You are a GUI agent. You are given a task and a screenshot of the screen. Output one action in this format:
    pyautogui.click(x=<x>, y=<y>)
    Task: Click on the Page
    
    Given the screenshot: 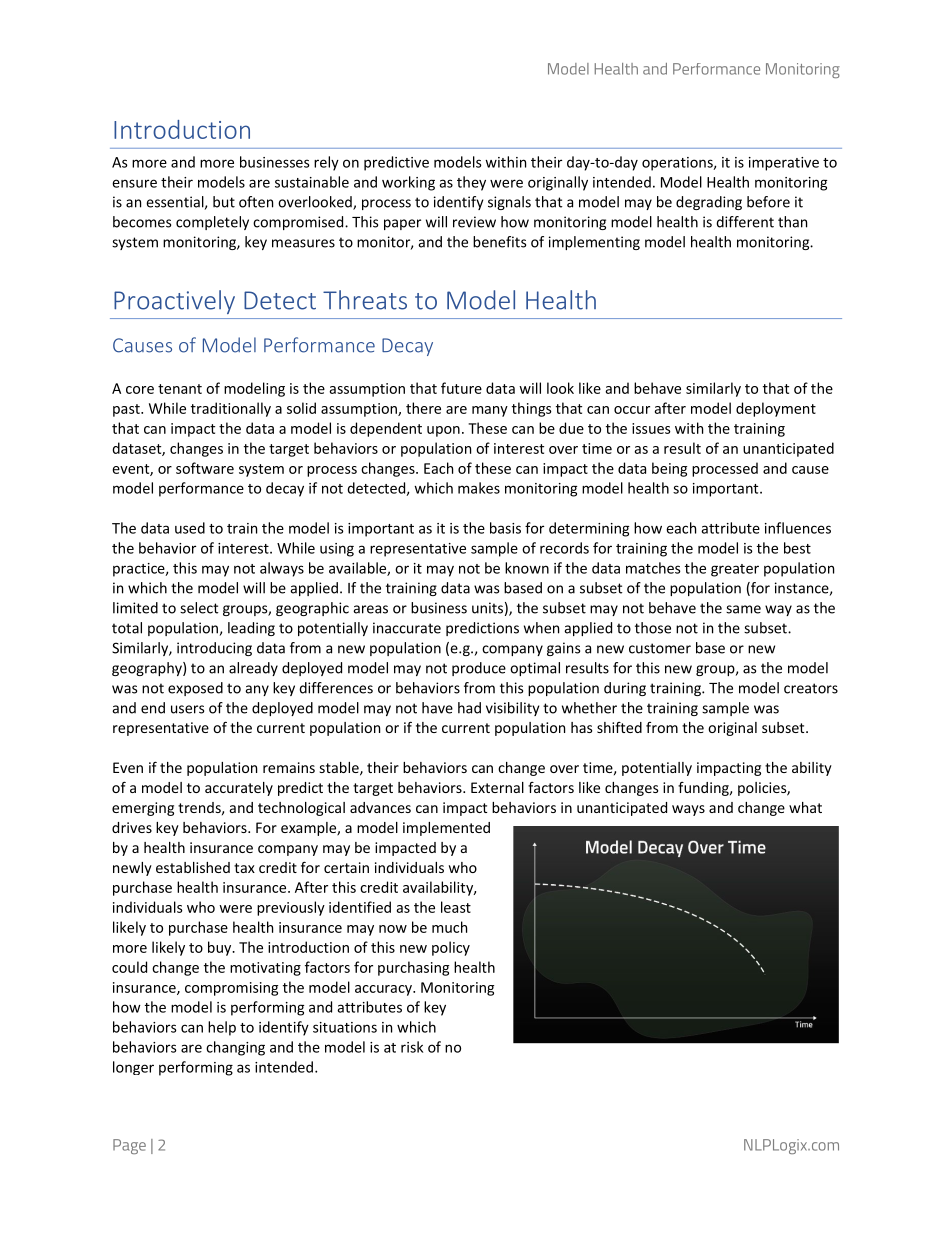 What is the action you would take?
    pyautogui.click(x=129, y=1146)
